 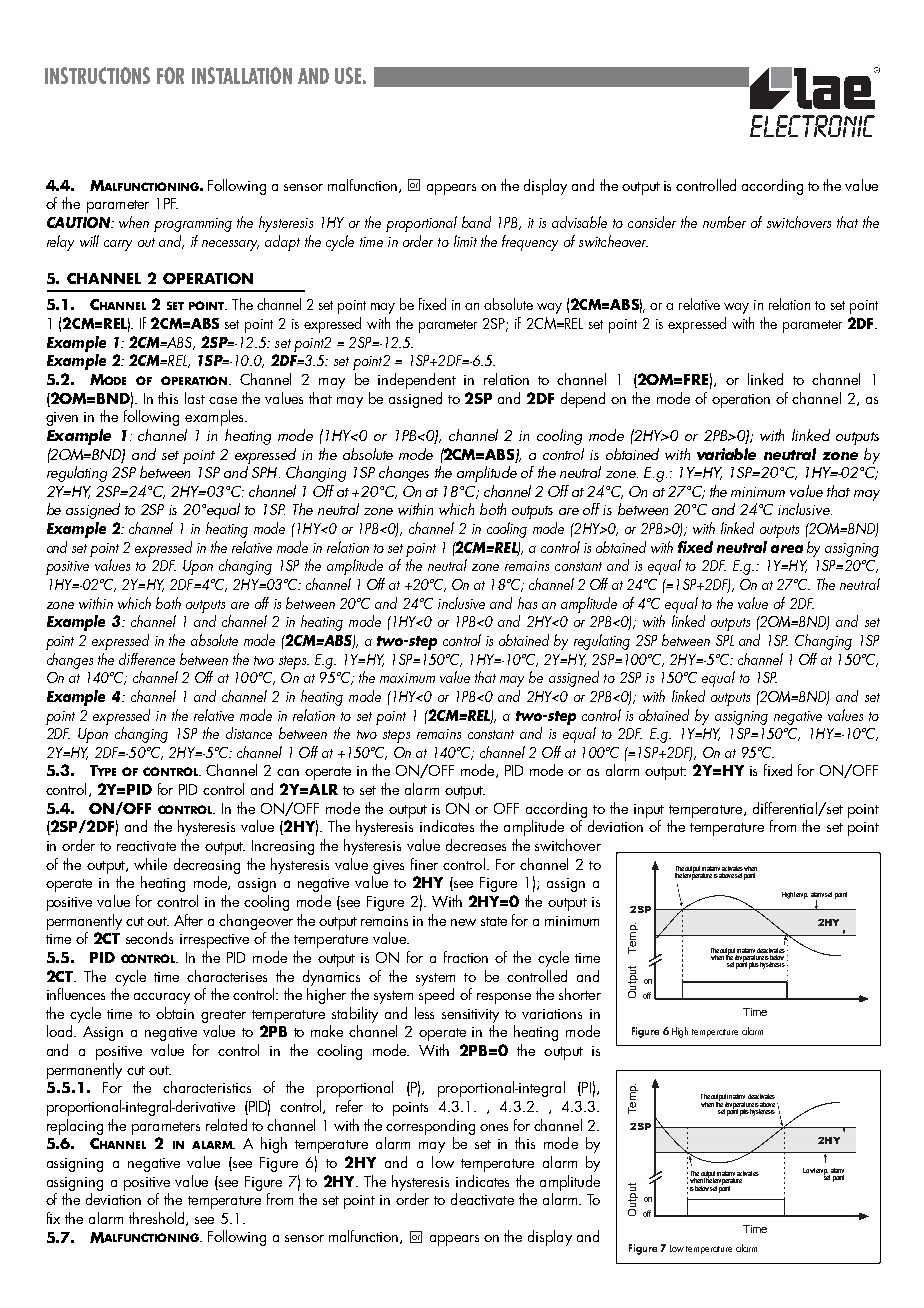 I want to click on last, so click(x=195, y=398).
